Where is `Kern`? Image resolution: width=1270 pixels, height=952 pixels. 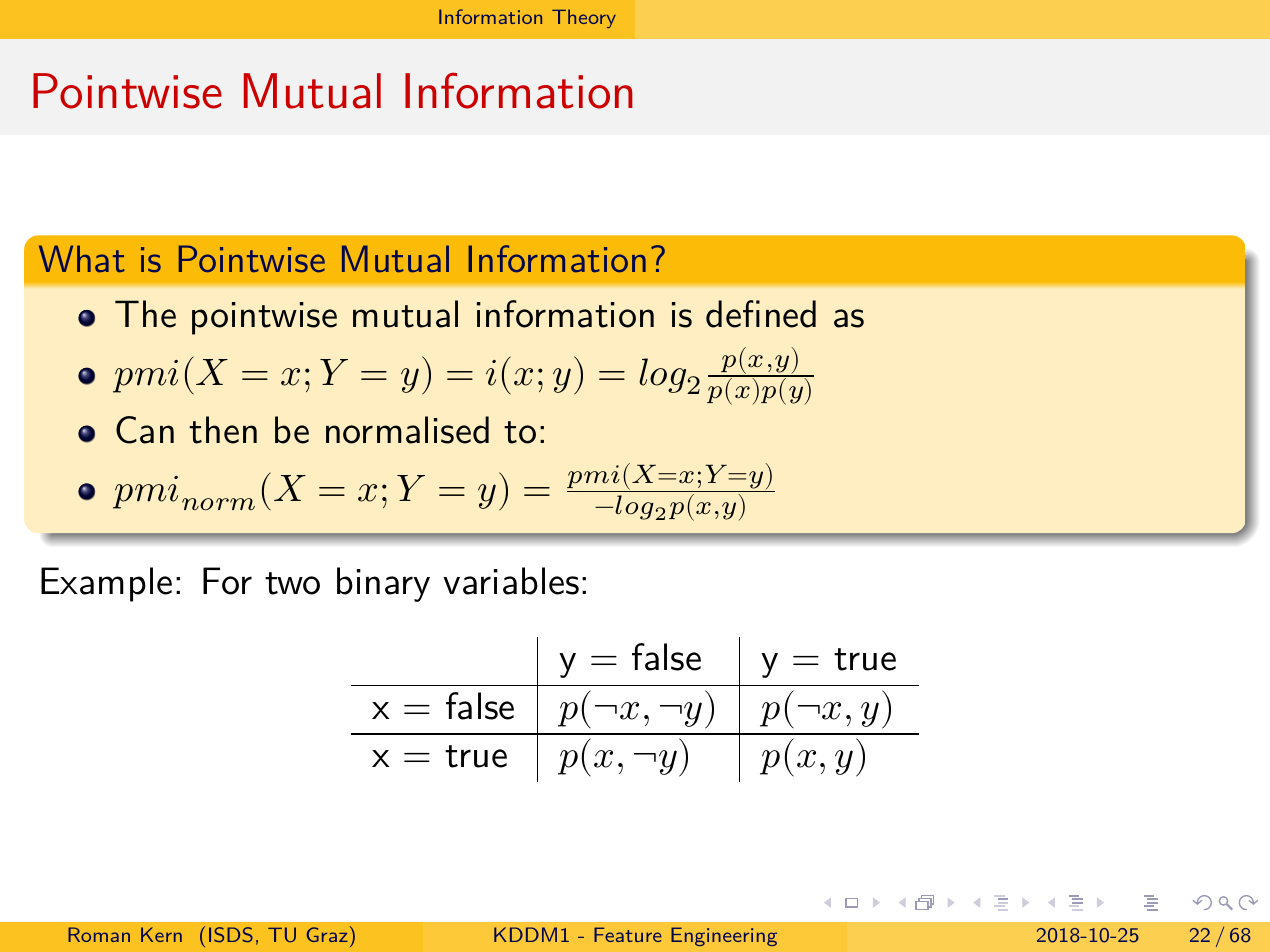 Kern is located at coordinates (161, 934).
